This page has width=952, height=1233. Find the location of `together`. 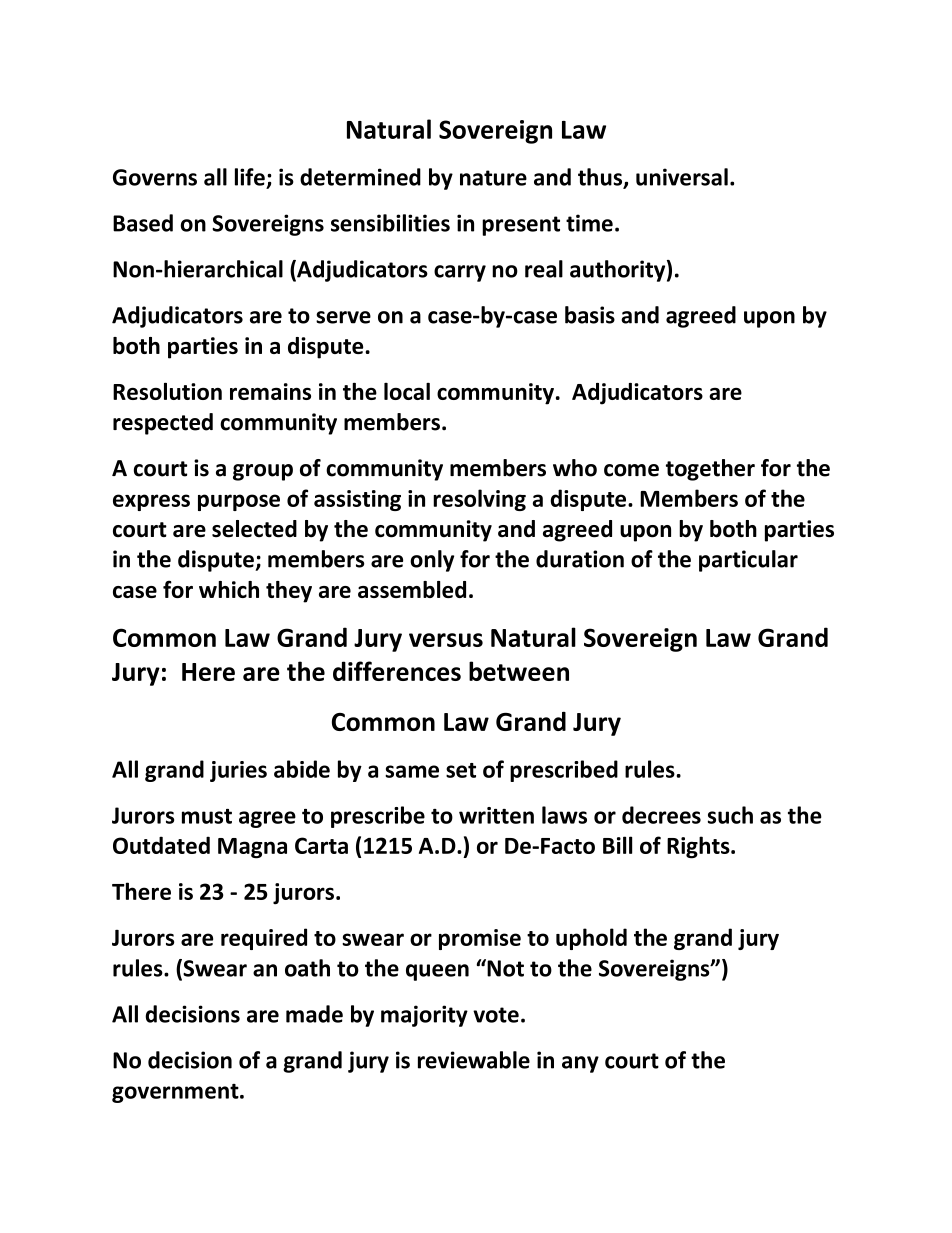

together is located at coordinates (710, 470).
